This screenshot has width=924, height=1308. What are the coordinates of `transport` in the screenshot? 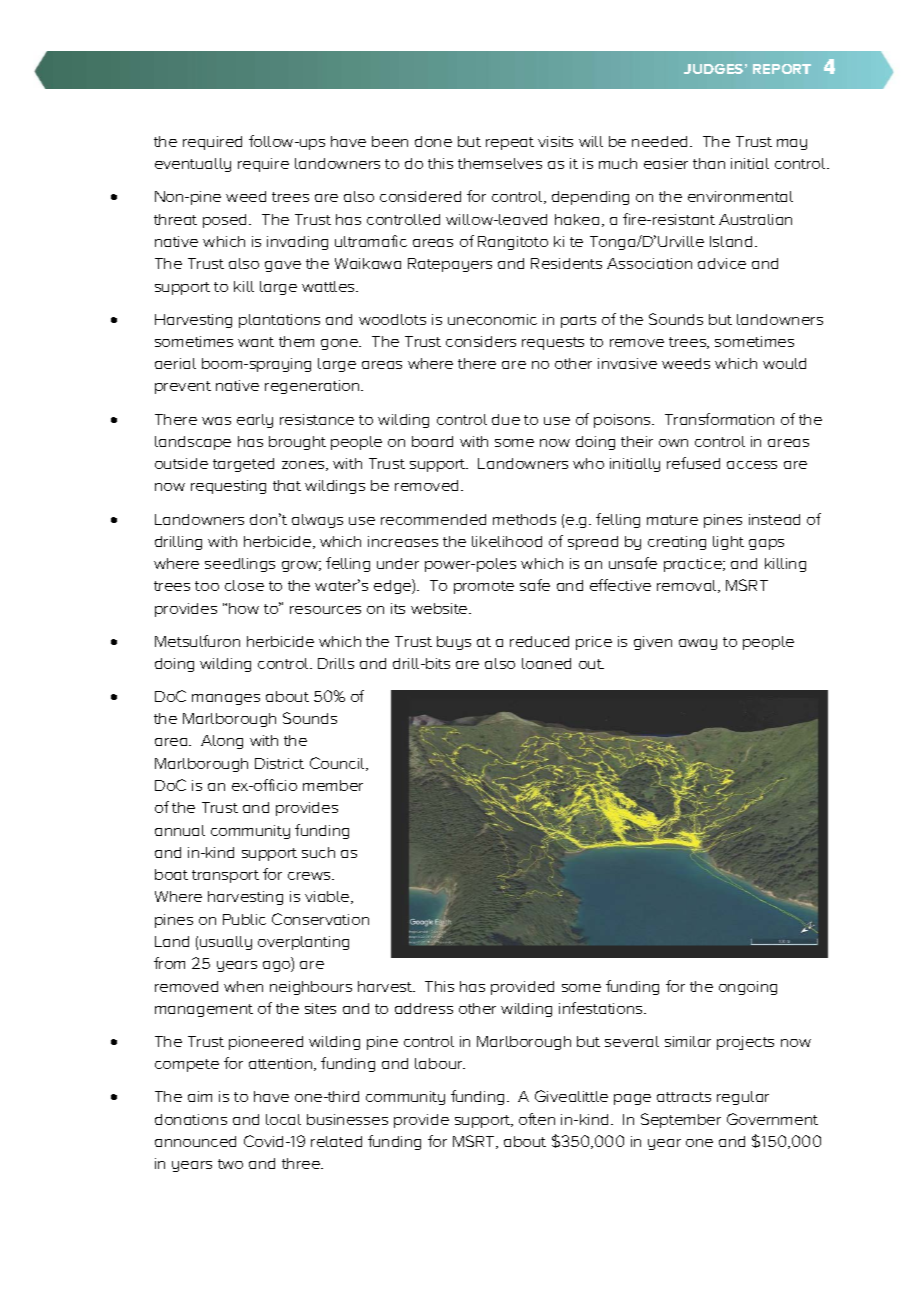 It's located at (225, 876).
